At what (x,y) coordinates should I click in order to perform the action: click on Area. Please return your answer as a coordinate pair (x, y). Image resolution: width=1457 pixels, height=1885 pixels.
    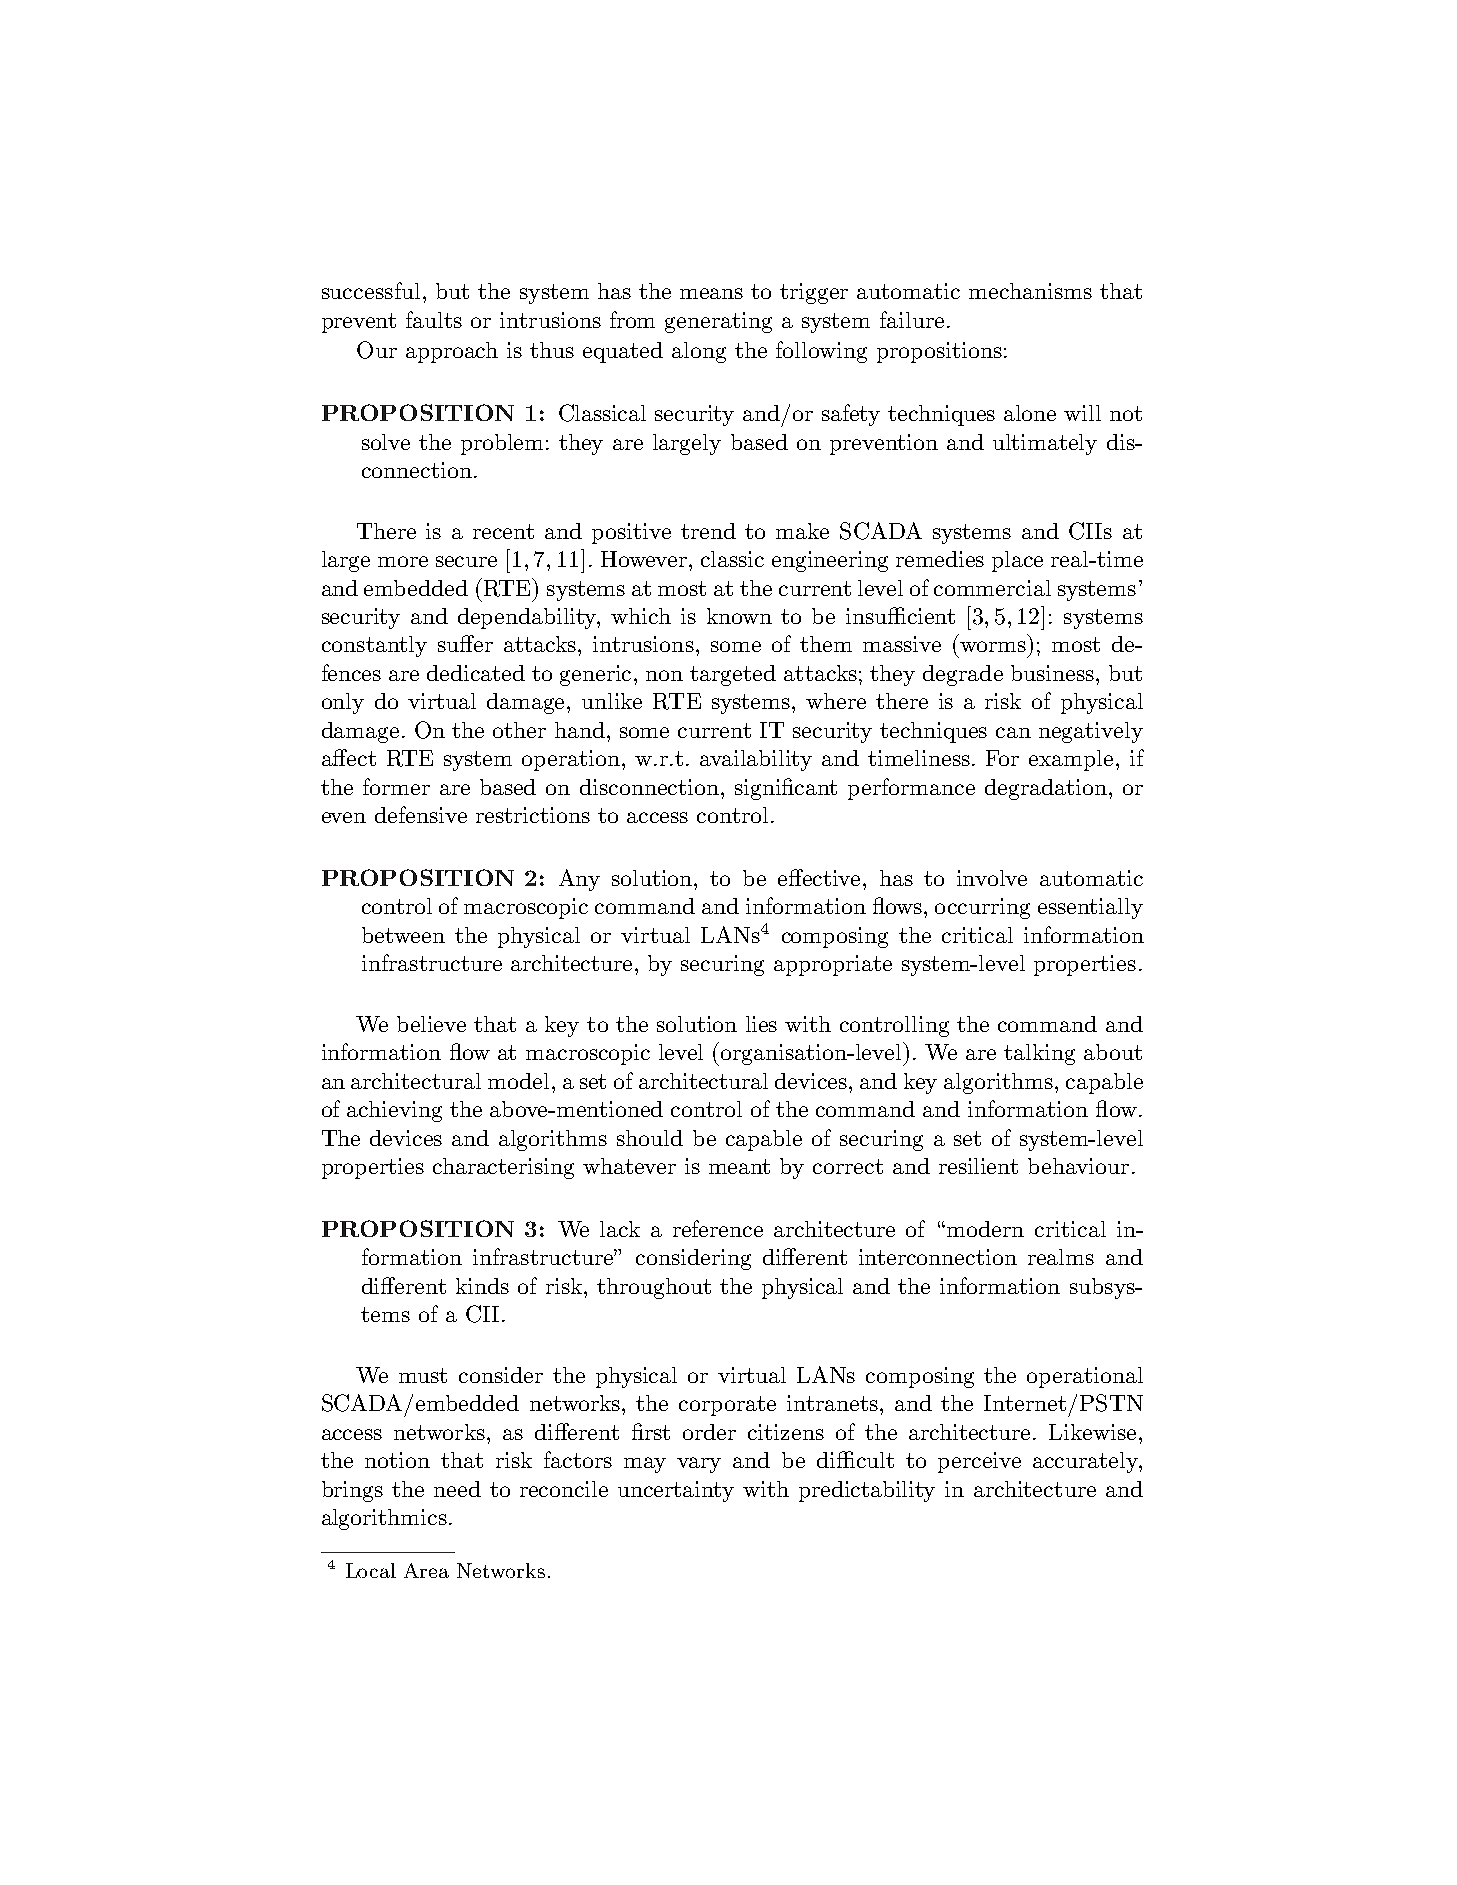
    Looking at the image, I should click on (426, 1570).
